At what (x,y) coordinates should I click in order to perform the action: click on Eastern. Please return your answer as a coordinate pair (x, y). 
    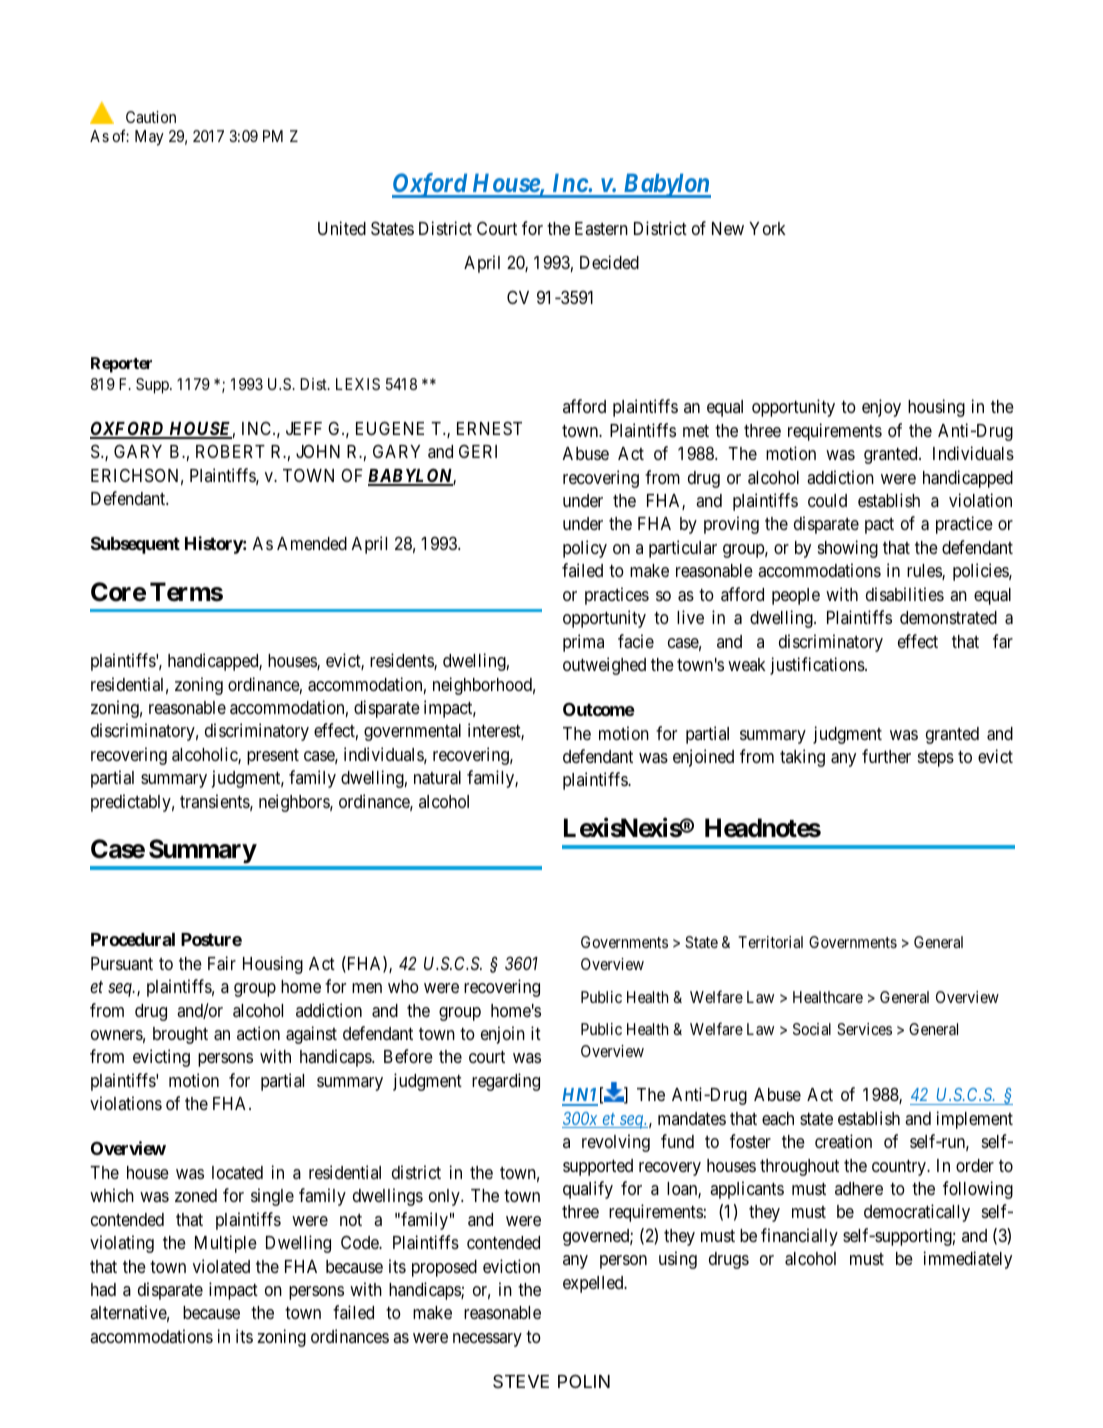
    Looking at the image, I should click on (601, 228).
